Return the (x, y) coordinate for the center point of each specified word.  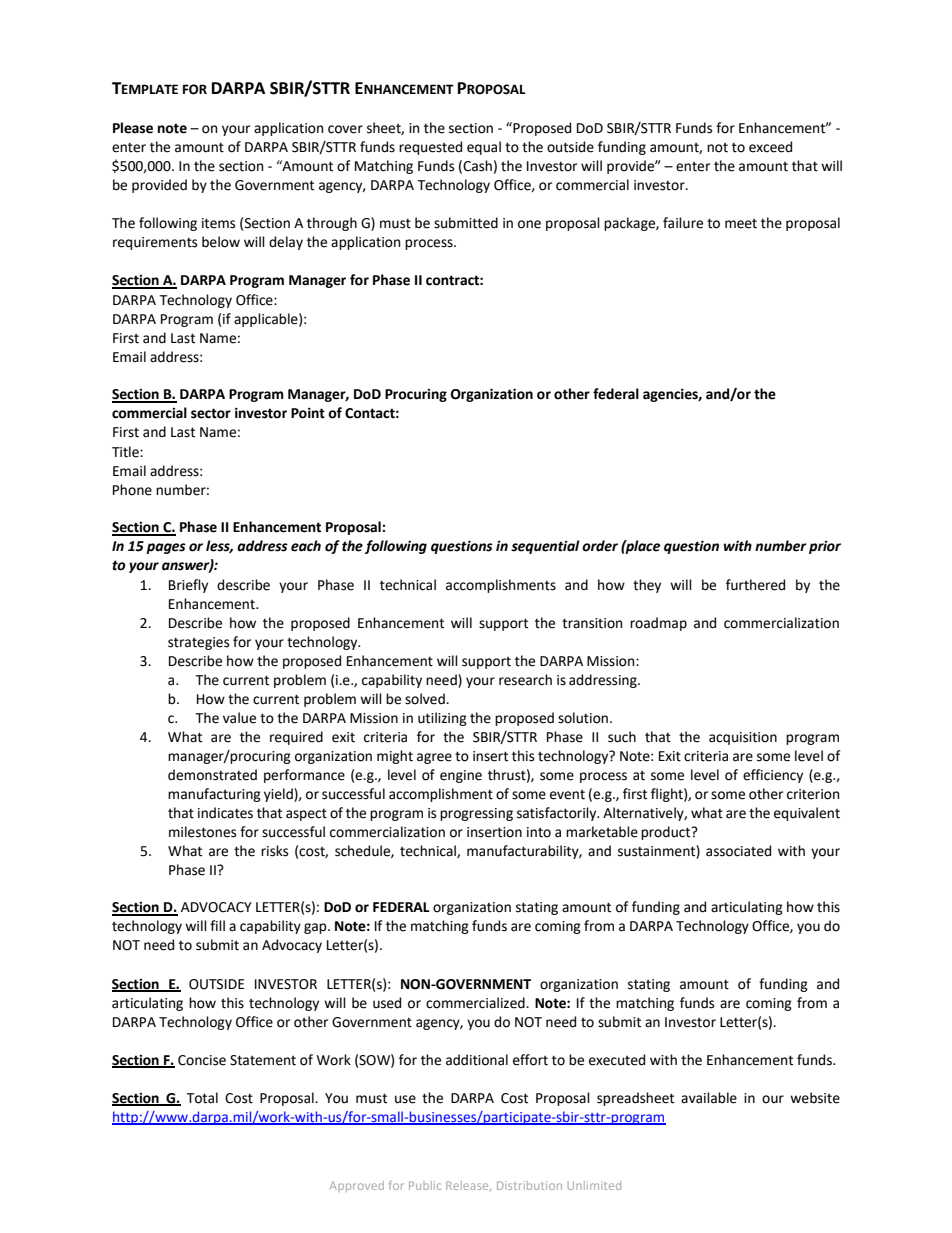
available (709, 1098)
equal (484, 148)
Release (468, 1186)
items (218, 223)
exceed (770, 147)
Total (202, 1098)
